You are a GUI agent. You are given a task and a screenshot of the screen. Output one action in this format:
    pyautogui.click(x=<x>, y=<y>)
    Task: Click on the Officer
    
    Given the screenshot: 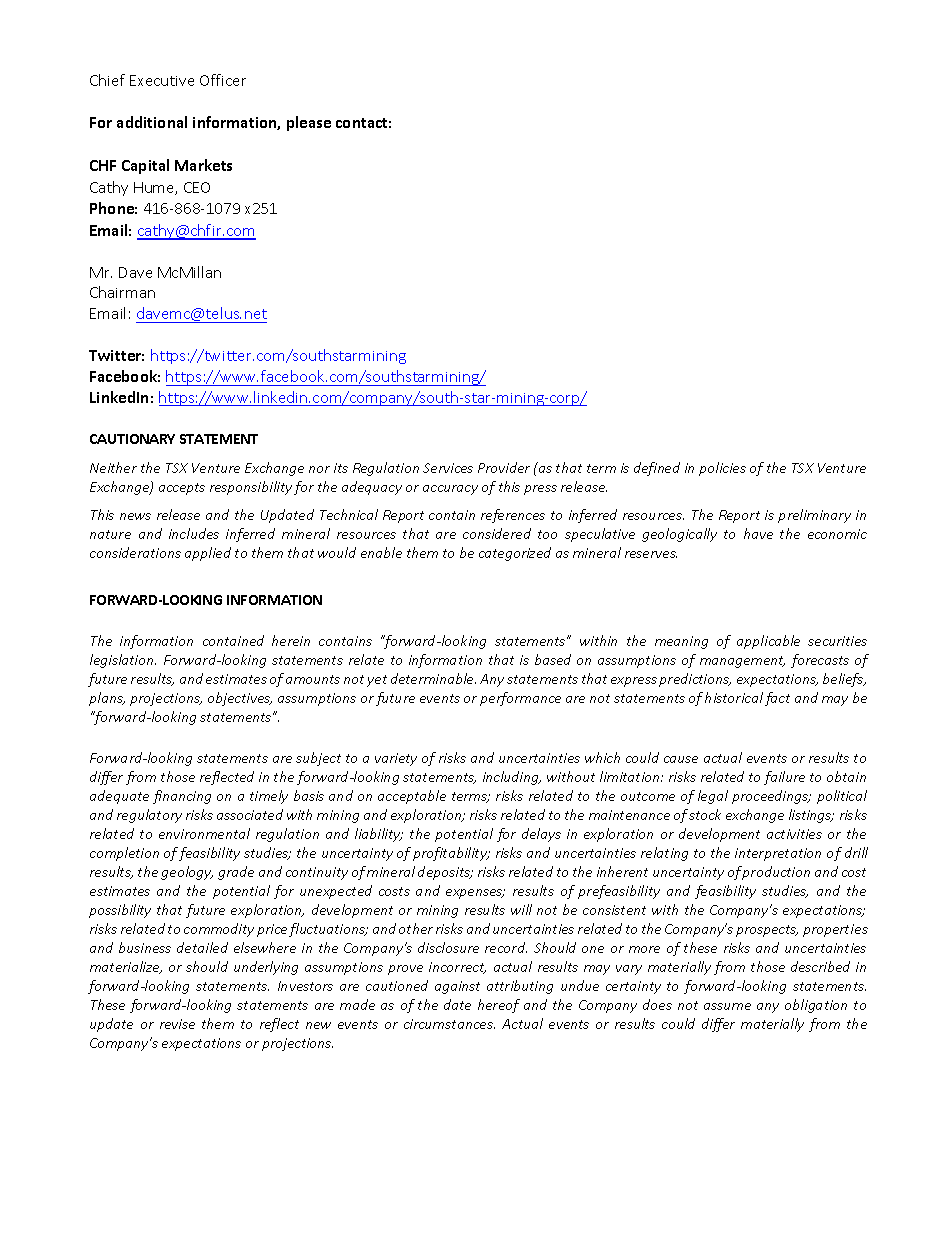 What is the action you would take?
    pyautogui.click(x=223, y=80)
